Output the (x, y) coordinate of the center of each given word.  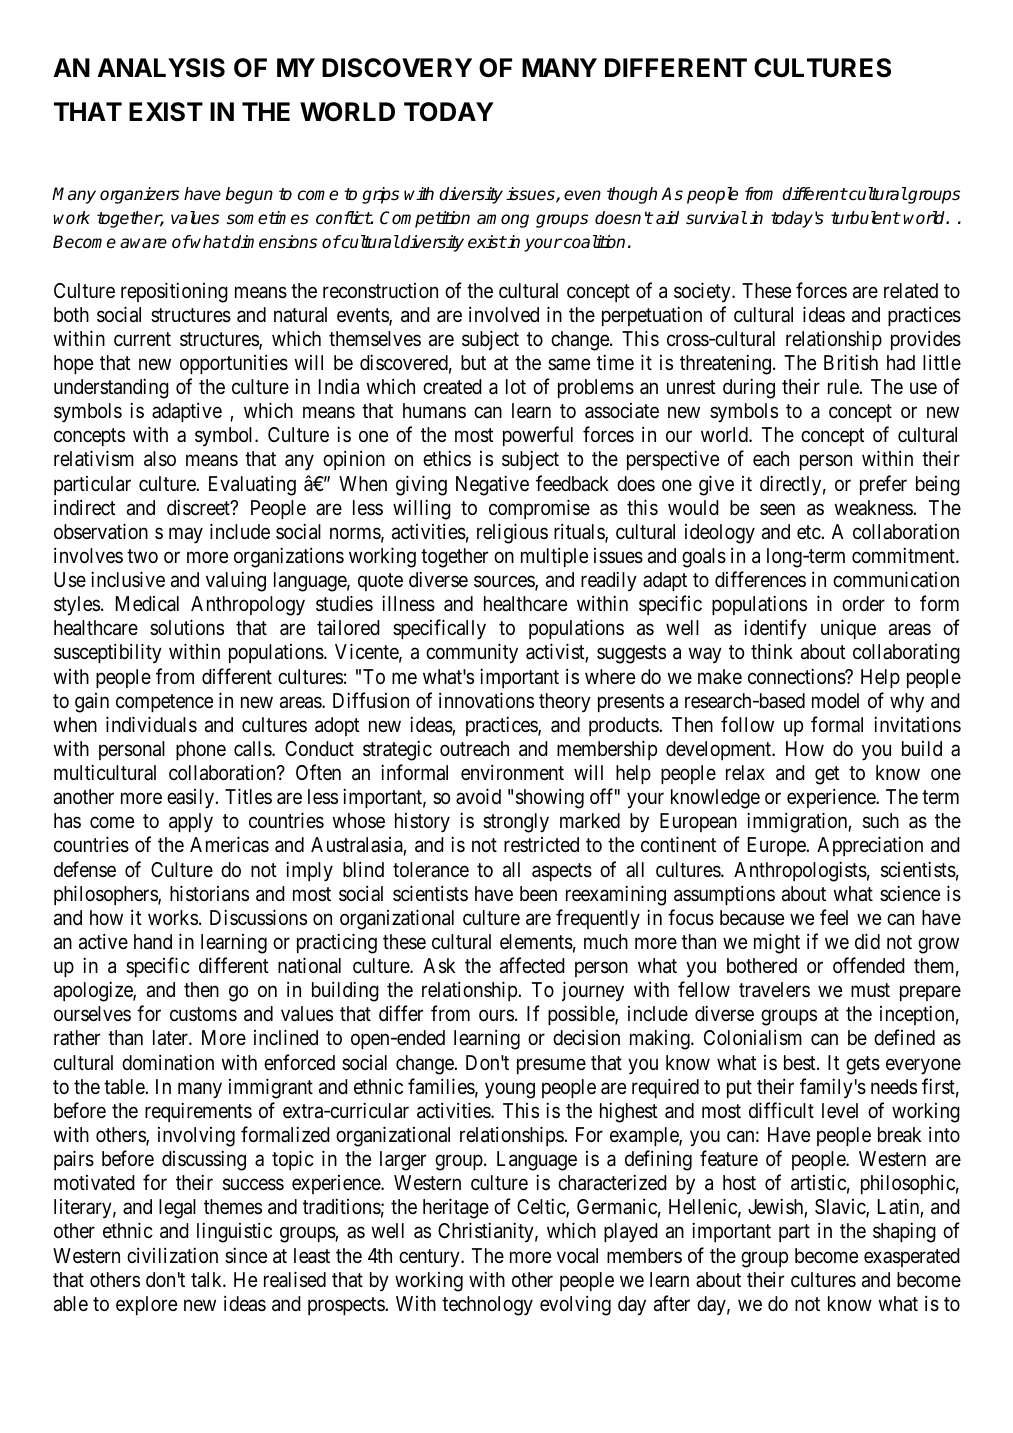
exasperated (912, 1257)
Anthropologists (800, 871)
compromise (539, 509)
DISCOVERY (397, 68)
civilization (172, 1255)
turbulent (865, 218)
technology (487, 1306)
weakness (874, 507)
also (160, 459)
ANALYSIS (161, 68)
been (538, 893)
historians (209, 893)
